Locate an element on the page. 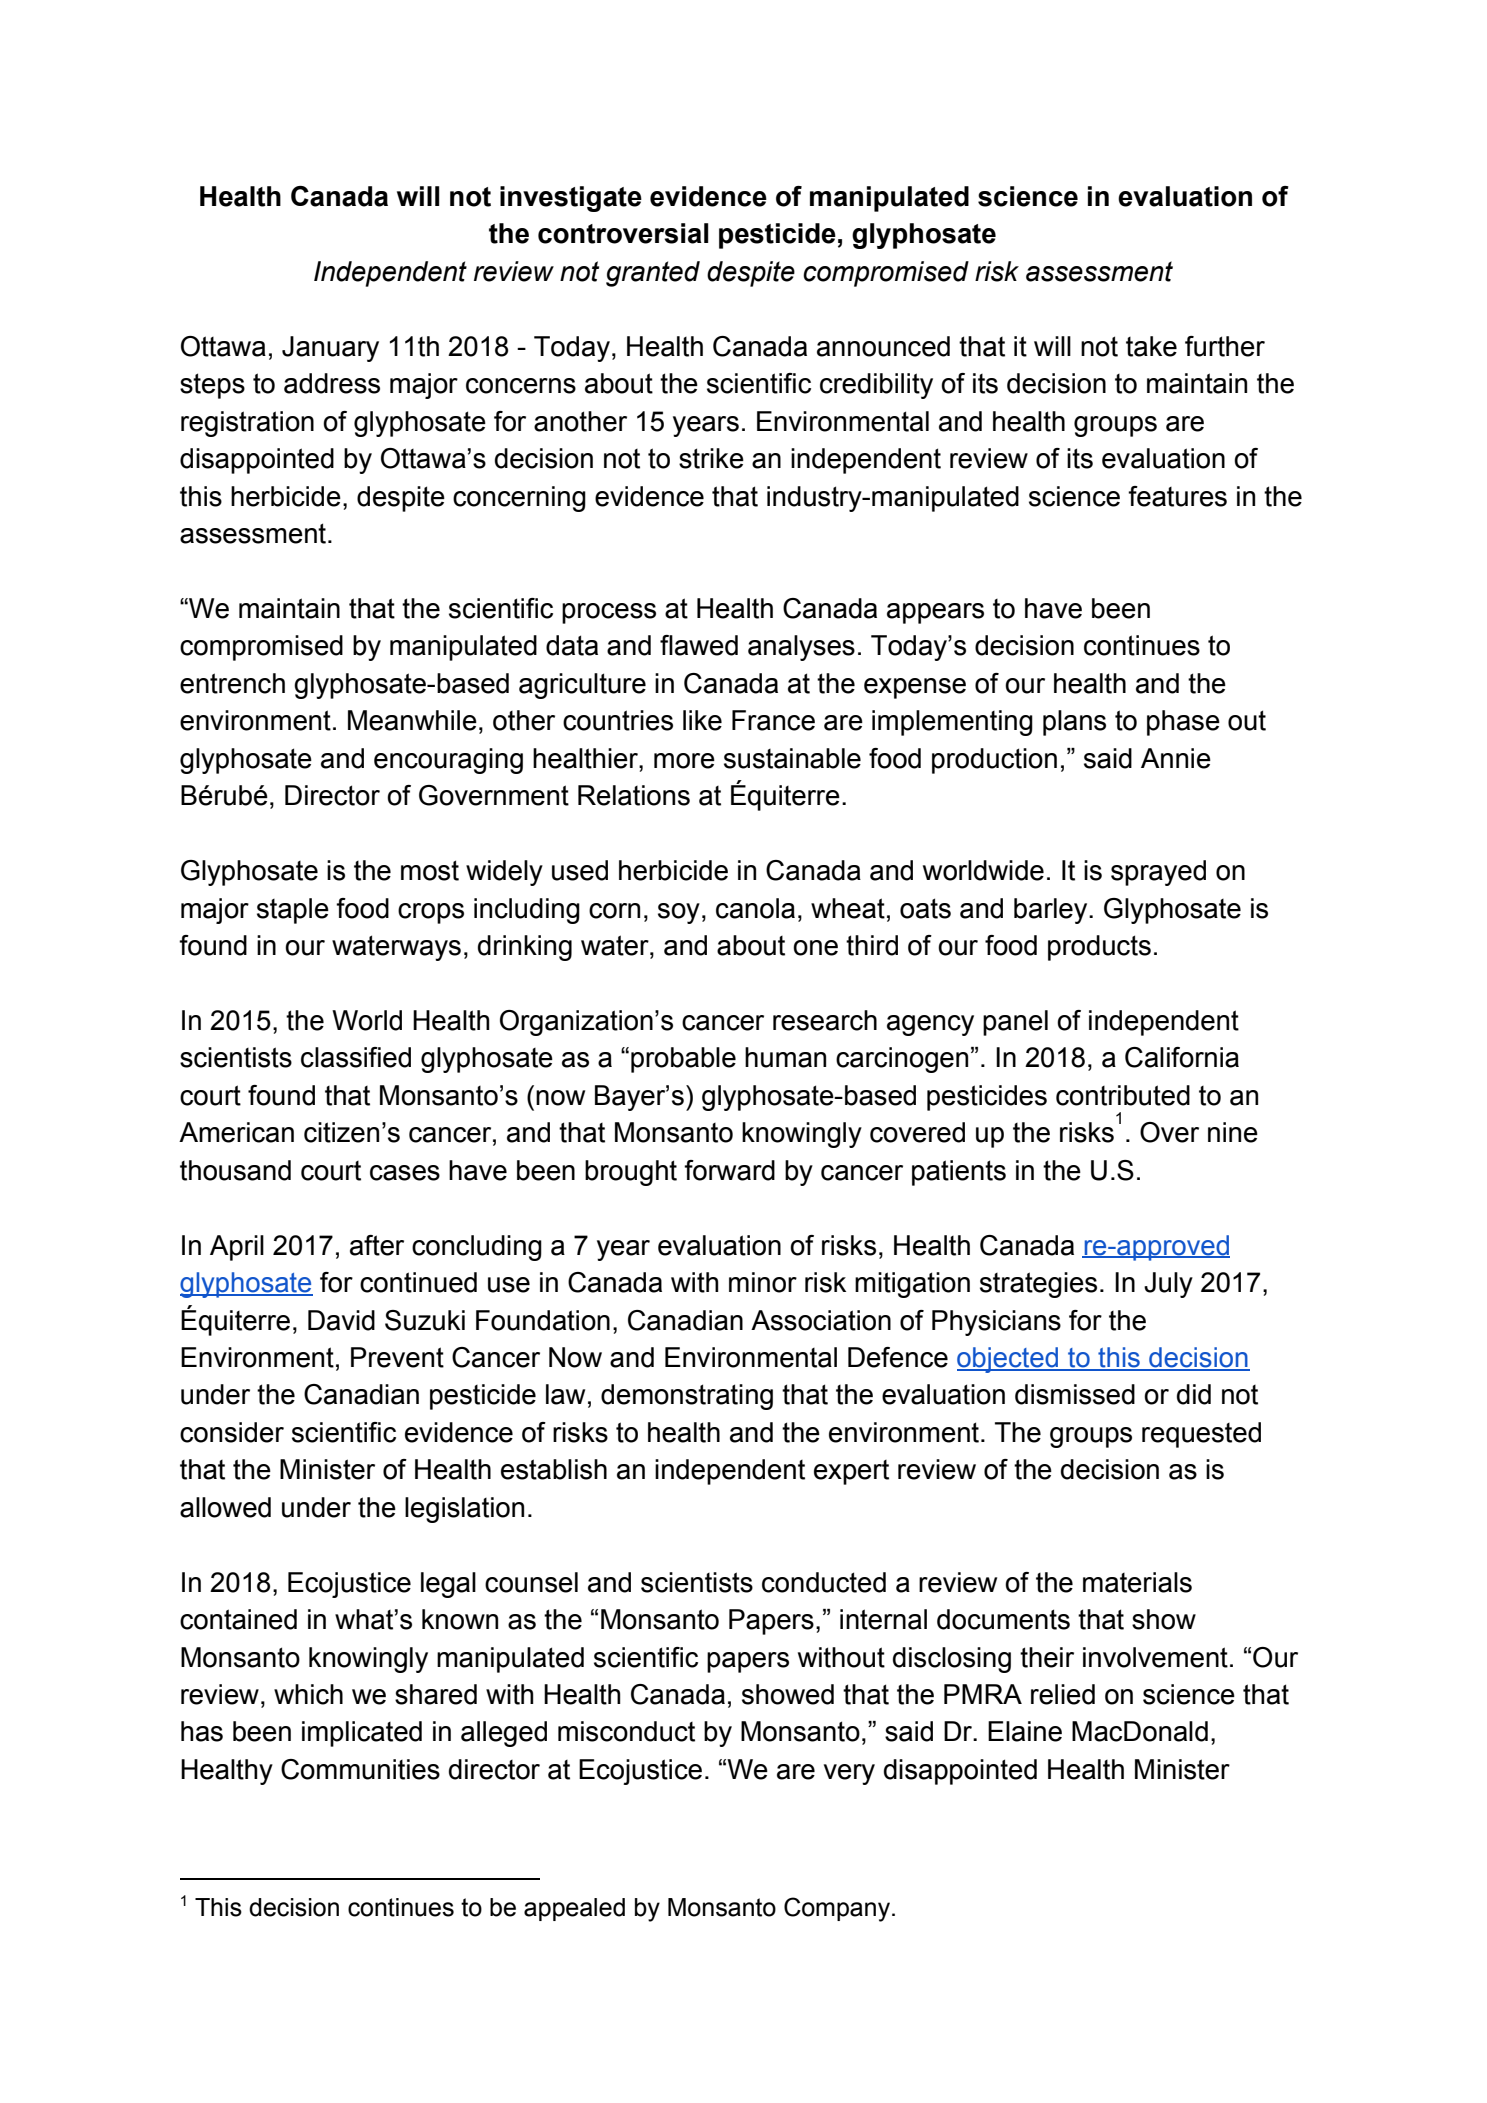 This document has width=1487, height=2103. Annie is located at coordinates (1176, 758).
